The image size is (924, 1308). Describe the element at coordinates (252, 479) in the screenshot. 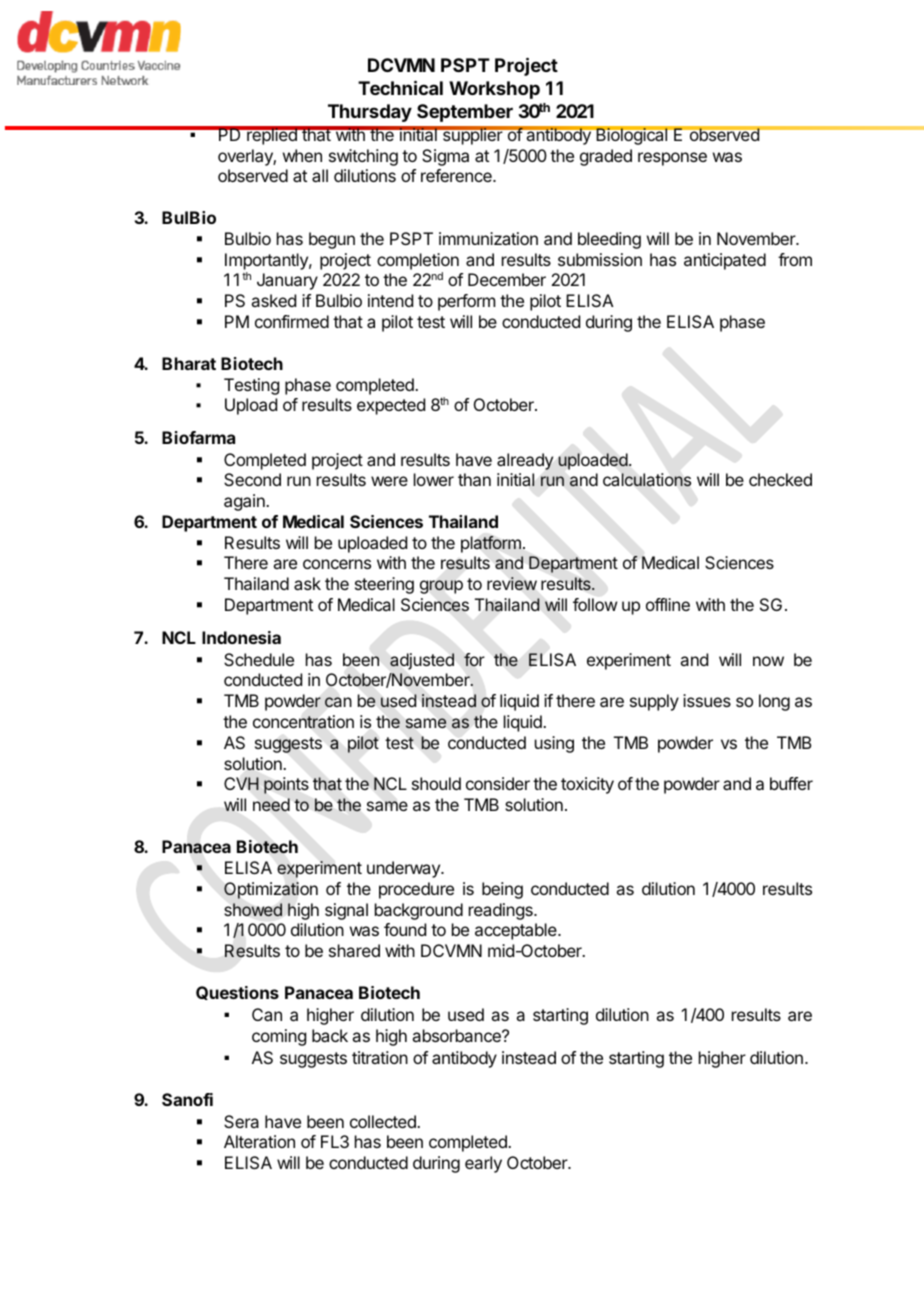

I see `Second` at that location.
